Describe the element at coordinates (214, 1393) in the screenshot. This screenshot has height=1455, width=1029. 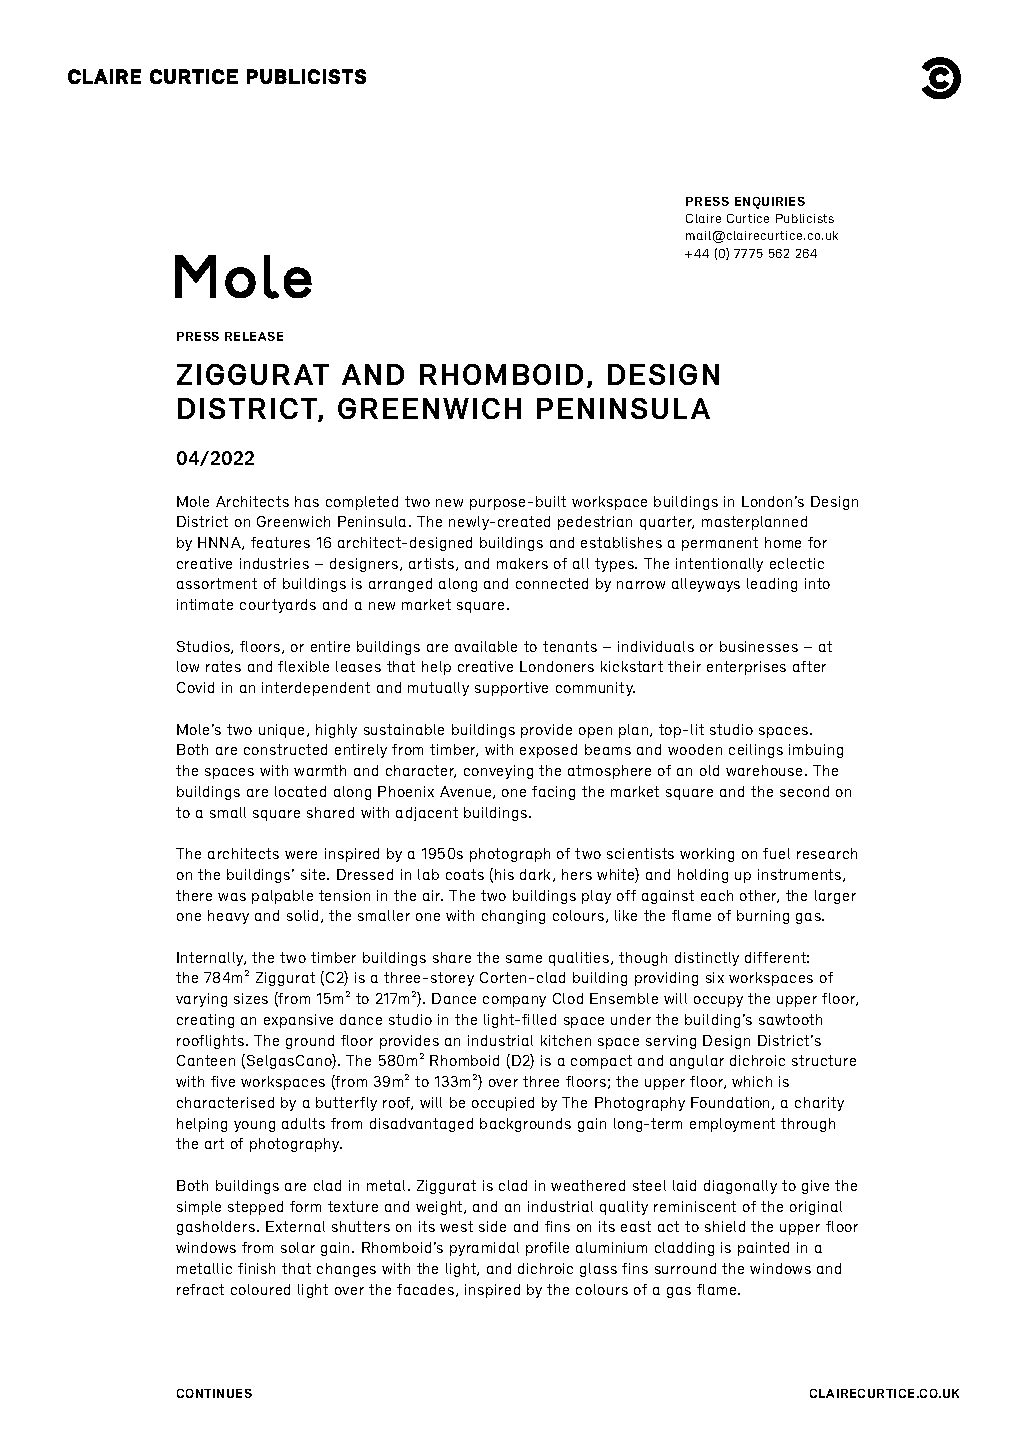
I see `CONTINUES` at that location.
